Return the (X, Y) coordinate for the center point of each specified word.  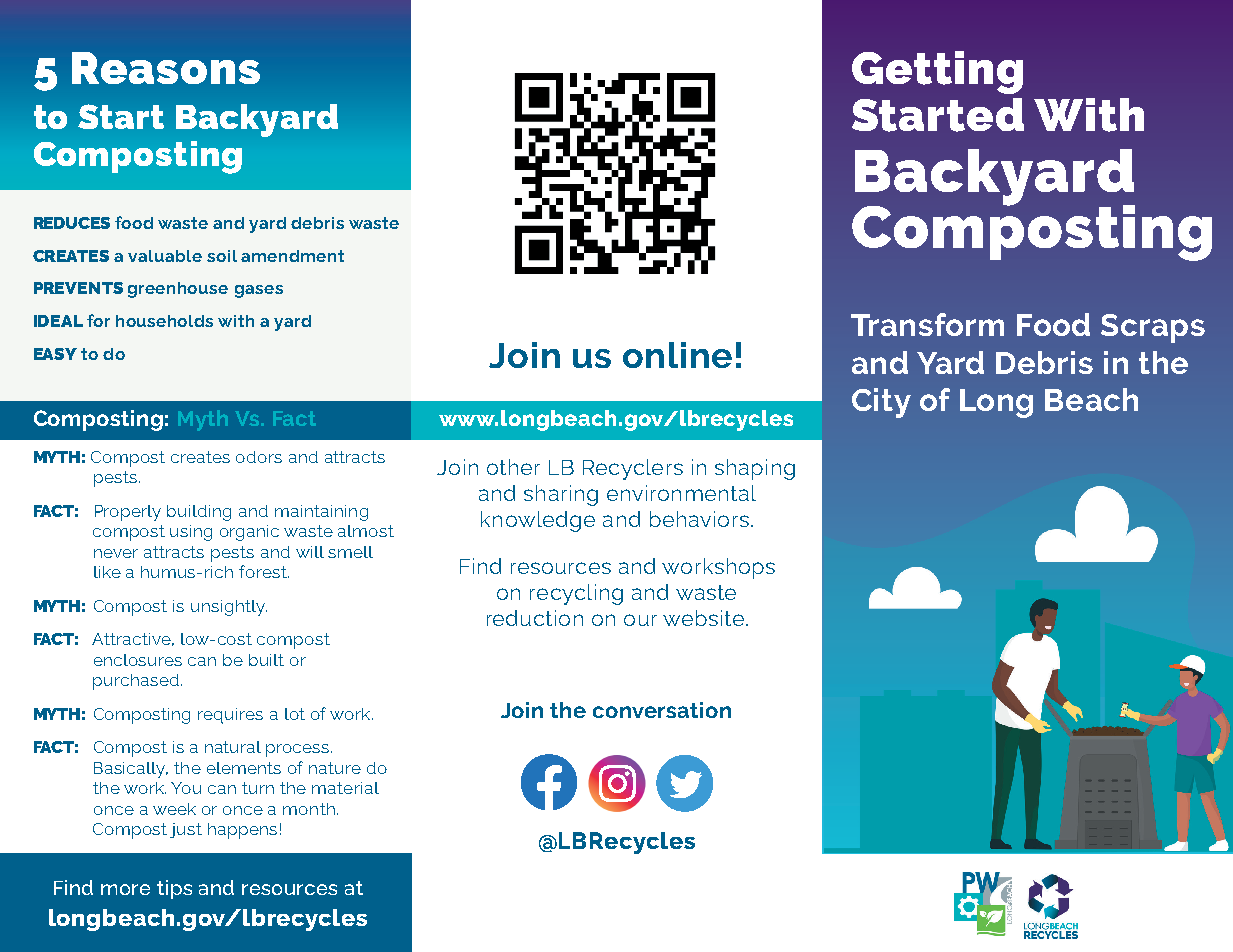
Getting (937, 72)
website (703, 618)
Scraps (1153, 328)
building (199, 513)
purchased (137, 682)
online (677, 355)
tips (174, 889)
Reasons (166, 68)
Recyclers (633, 469)
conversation (662, 710)
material (345, 788)
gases (259, 291)
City (881, 403)
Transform (927, 324)
